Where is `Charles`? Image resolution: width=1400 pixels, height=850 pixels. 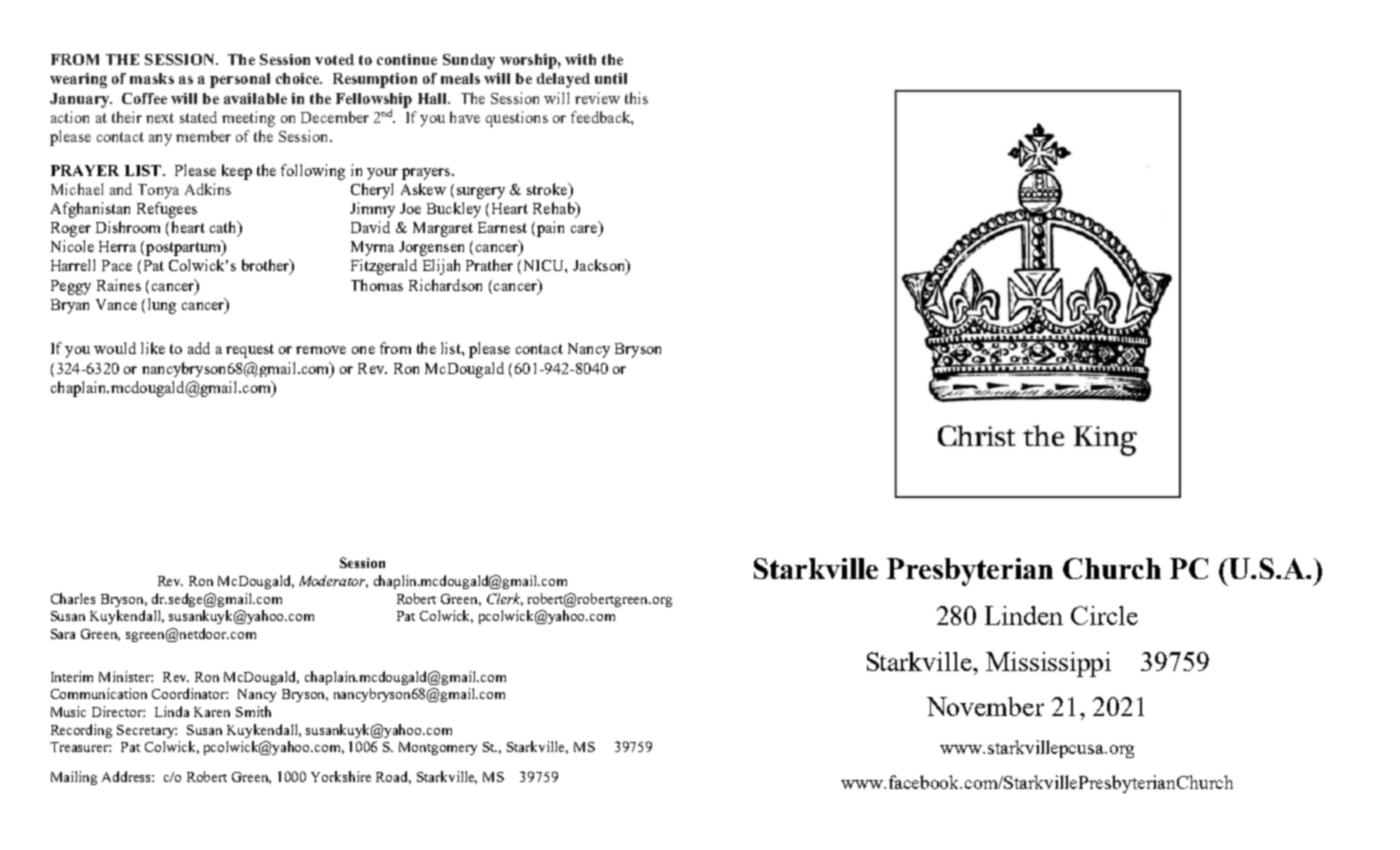
Charles is located at coordinates (73, 598).
